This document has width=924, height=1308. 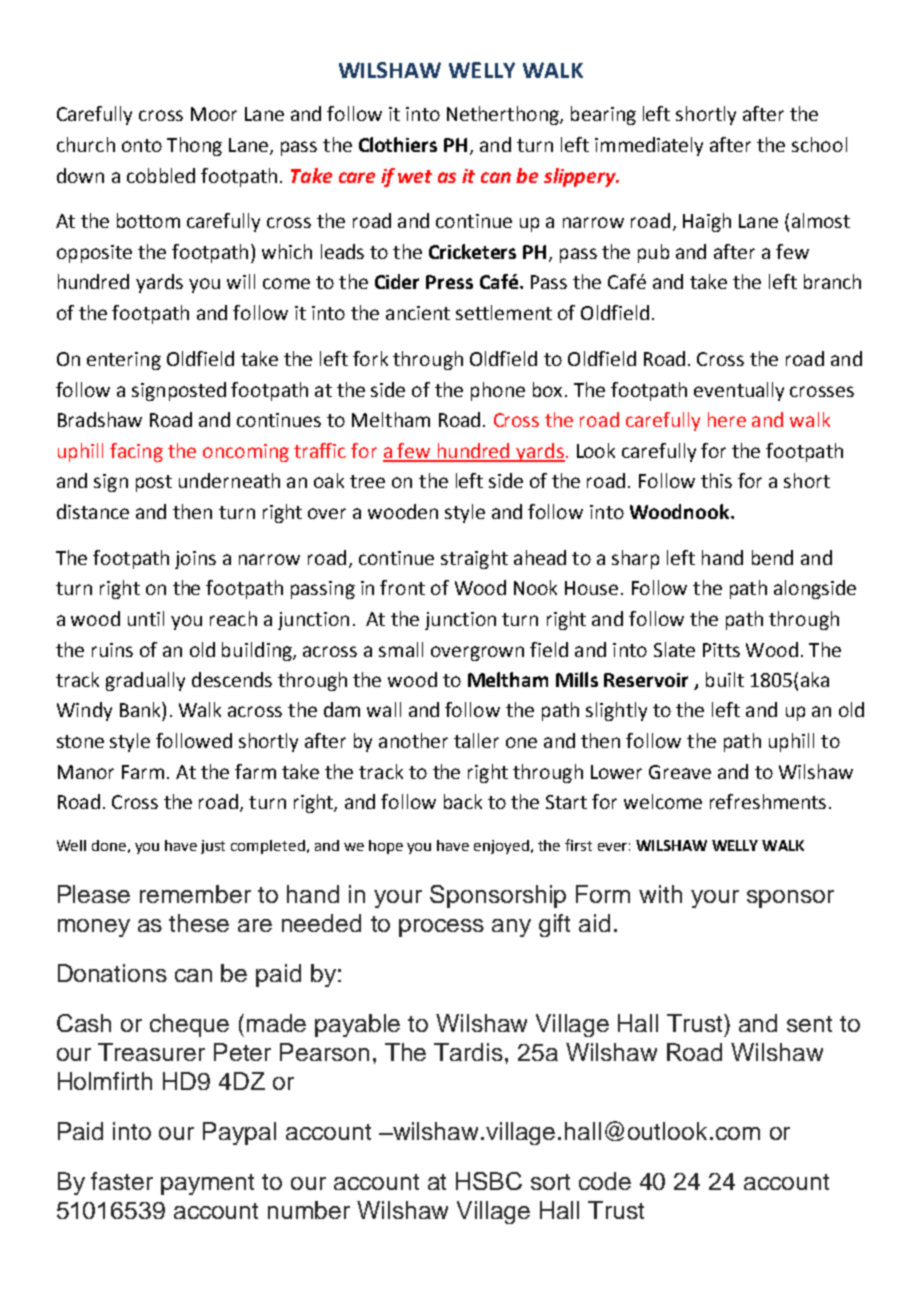 What do you see at coordinates (142, 145) in the document?
I see `onto` at bounding box center [142, 145].
